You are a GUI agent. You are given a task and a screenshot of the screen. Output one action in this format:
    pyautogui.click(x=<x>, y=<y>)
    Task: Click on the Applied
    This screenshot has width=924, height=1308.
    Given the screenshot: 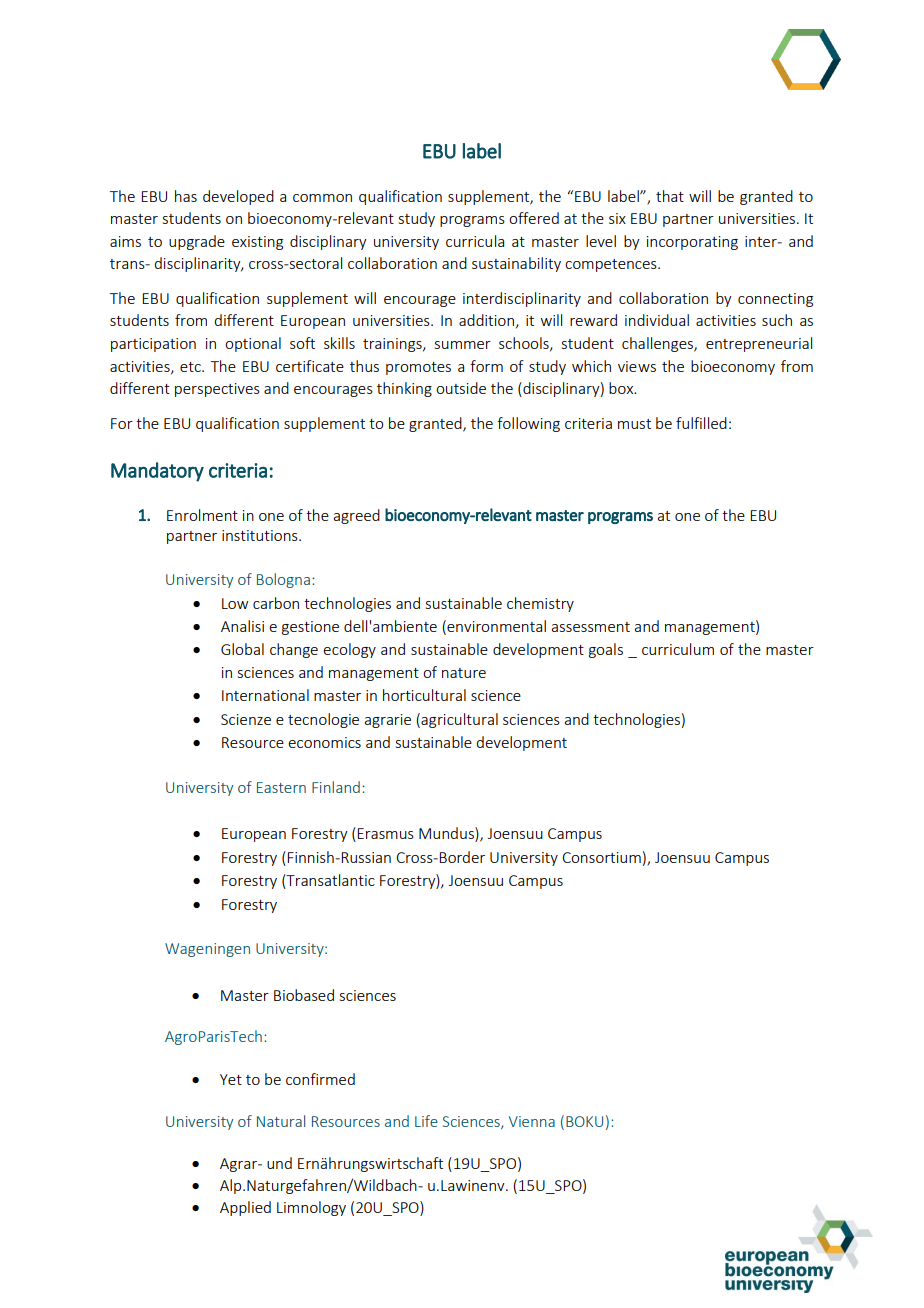 What is the action you would take?
    pyautogui.click(x=245, y=1208)
